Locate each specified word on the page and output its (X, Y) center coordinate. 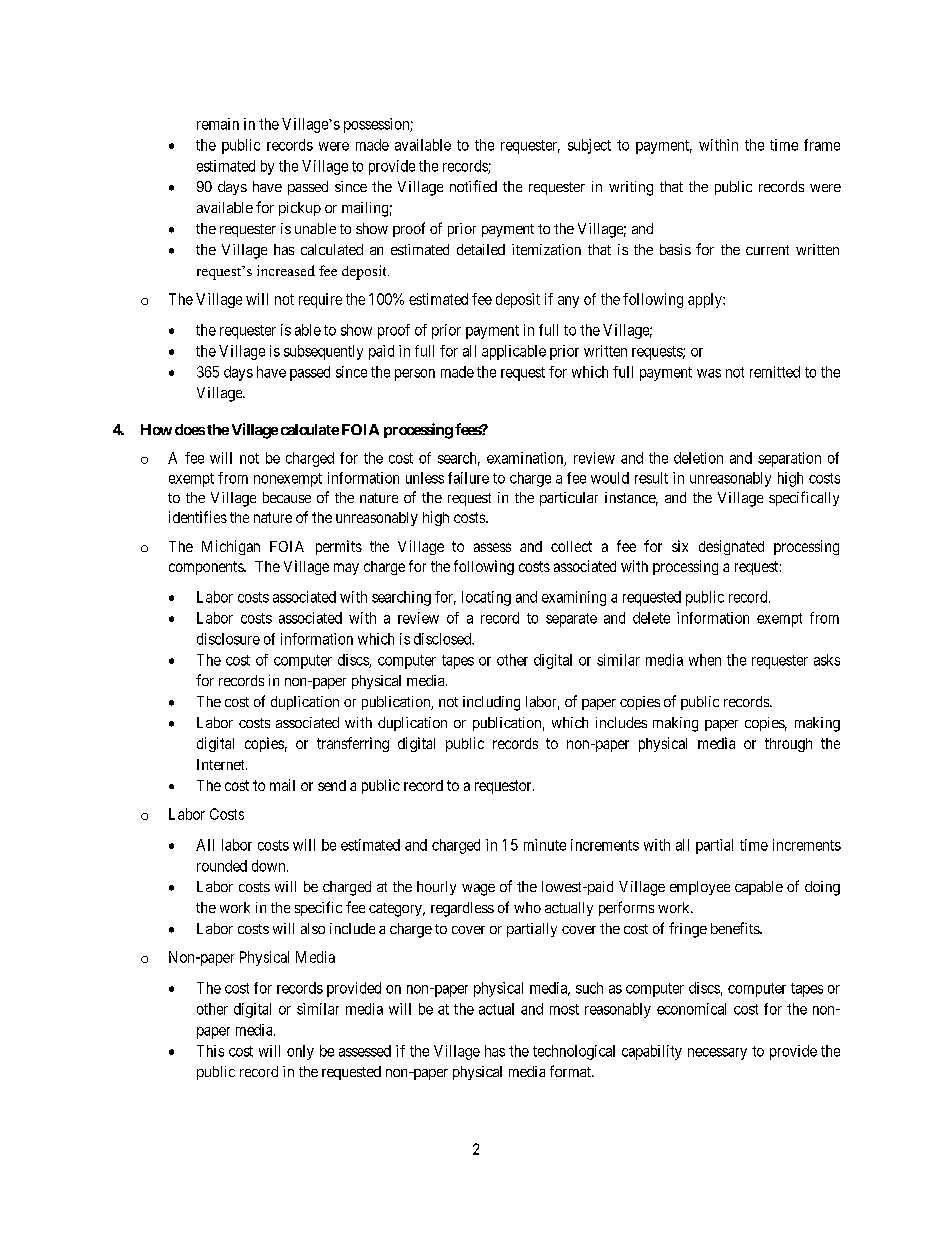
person (415, 375)
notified (473, 186)
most (564, 1009)
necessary (717, 1054)
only (300, 1052)
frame (822, 145)
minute (545, 845)
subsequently (323, 352)
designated (731, 547)
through (788, 745)
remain (218, 124)
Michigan (231, 547)
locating (486, 598)
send (332, 785)
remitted (775, 372)
